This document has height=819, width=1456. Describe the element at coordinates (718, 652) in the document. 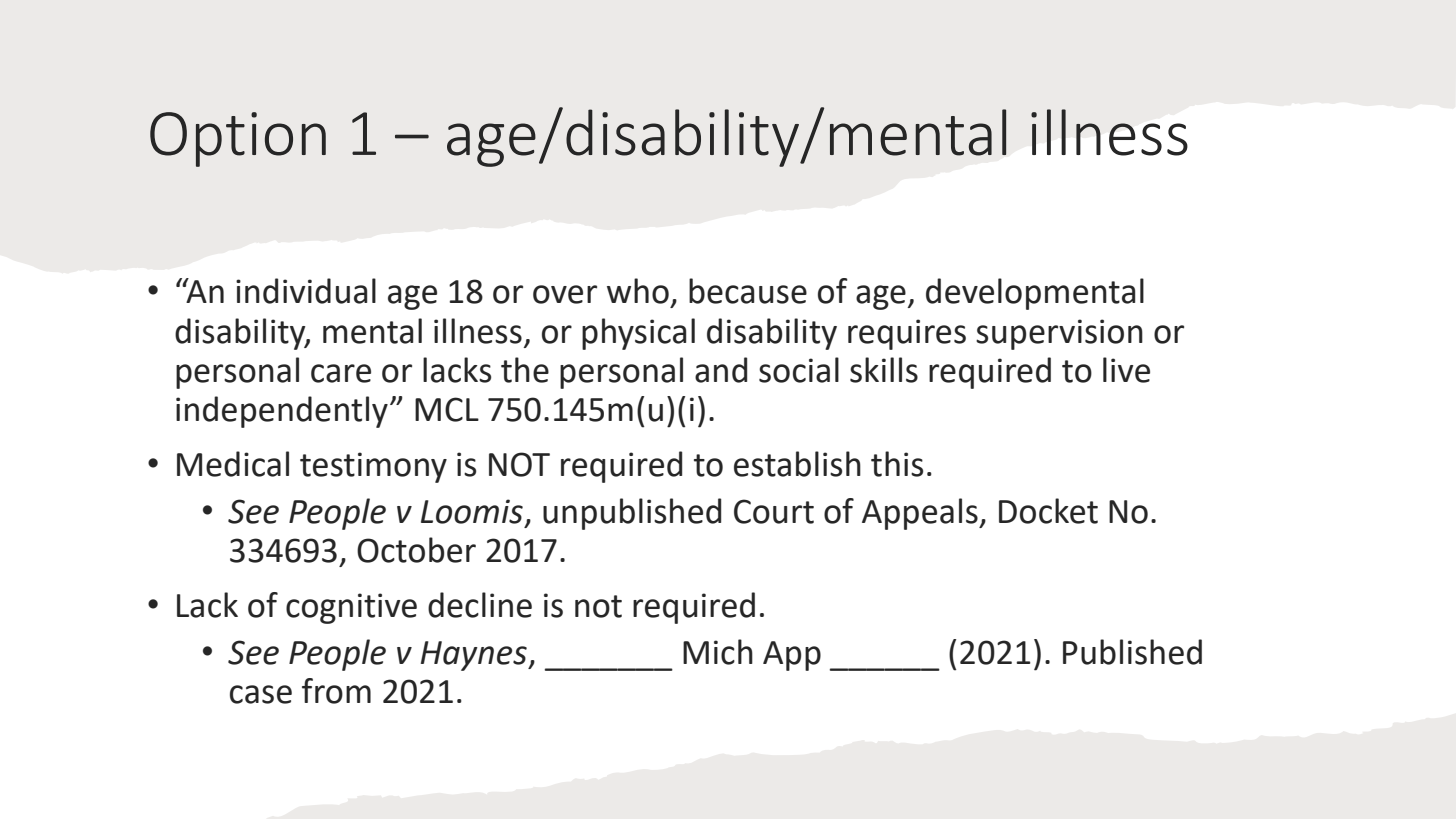

I see `Mich` at that location.
